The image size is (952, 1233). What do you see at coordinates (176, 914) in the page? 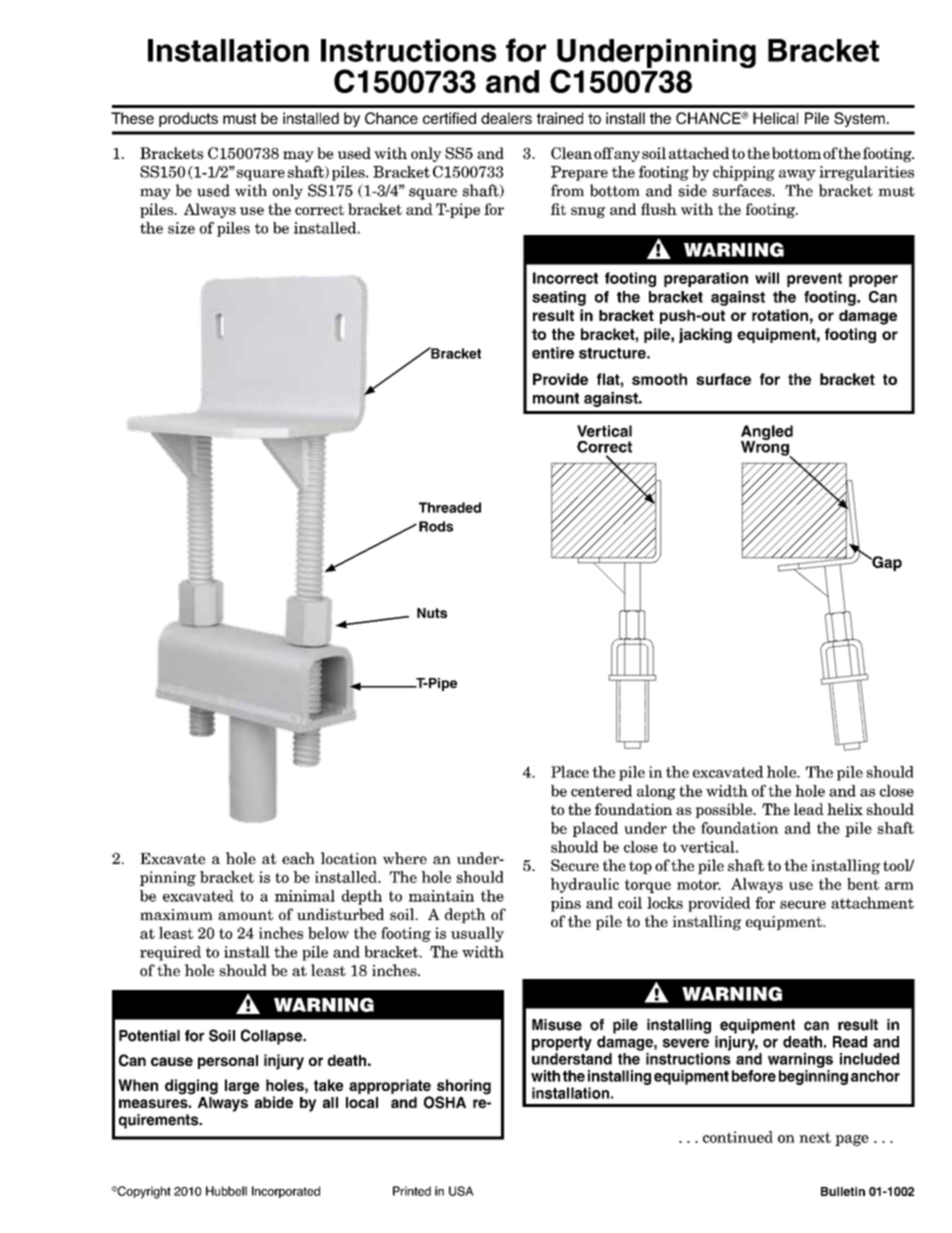
I see `maximum` at bounding box center [176, 914].
